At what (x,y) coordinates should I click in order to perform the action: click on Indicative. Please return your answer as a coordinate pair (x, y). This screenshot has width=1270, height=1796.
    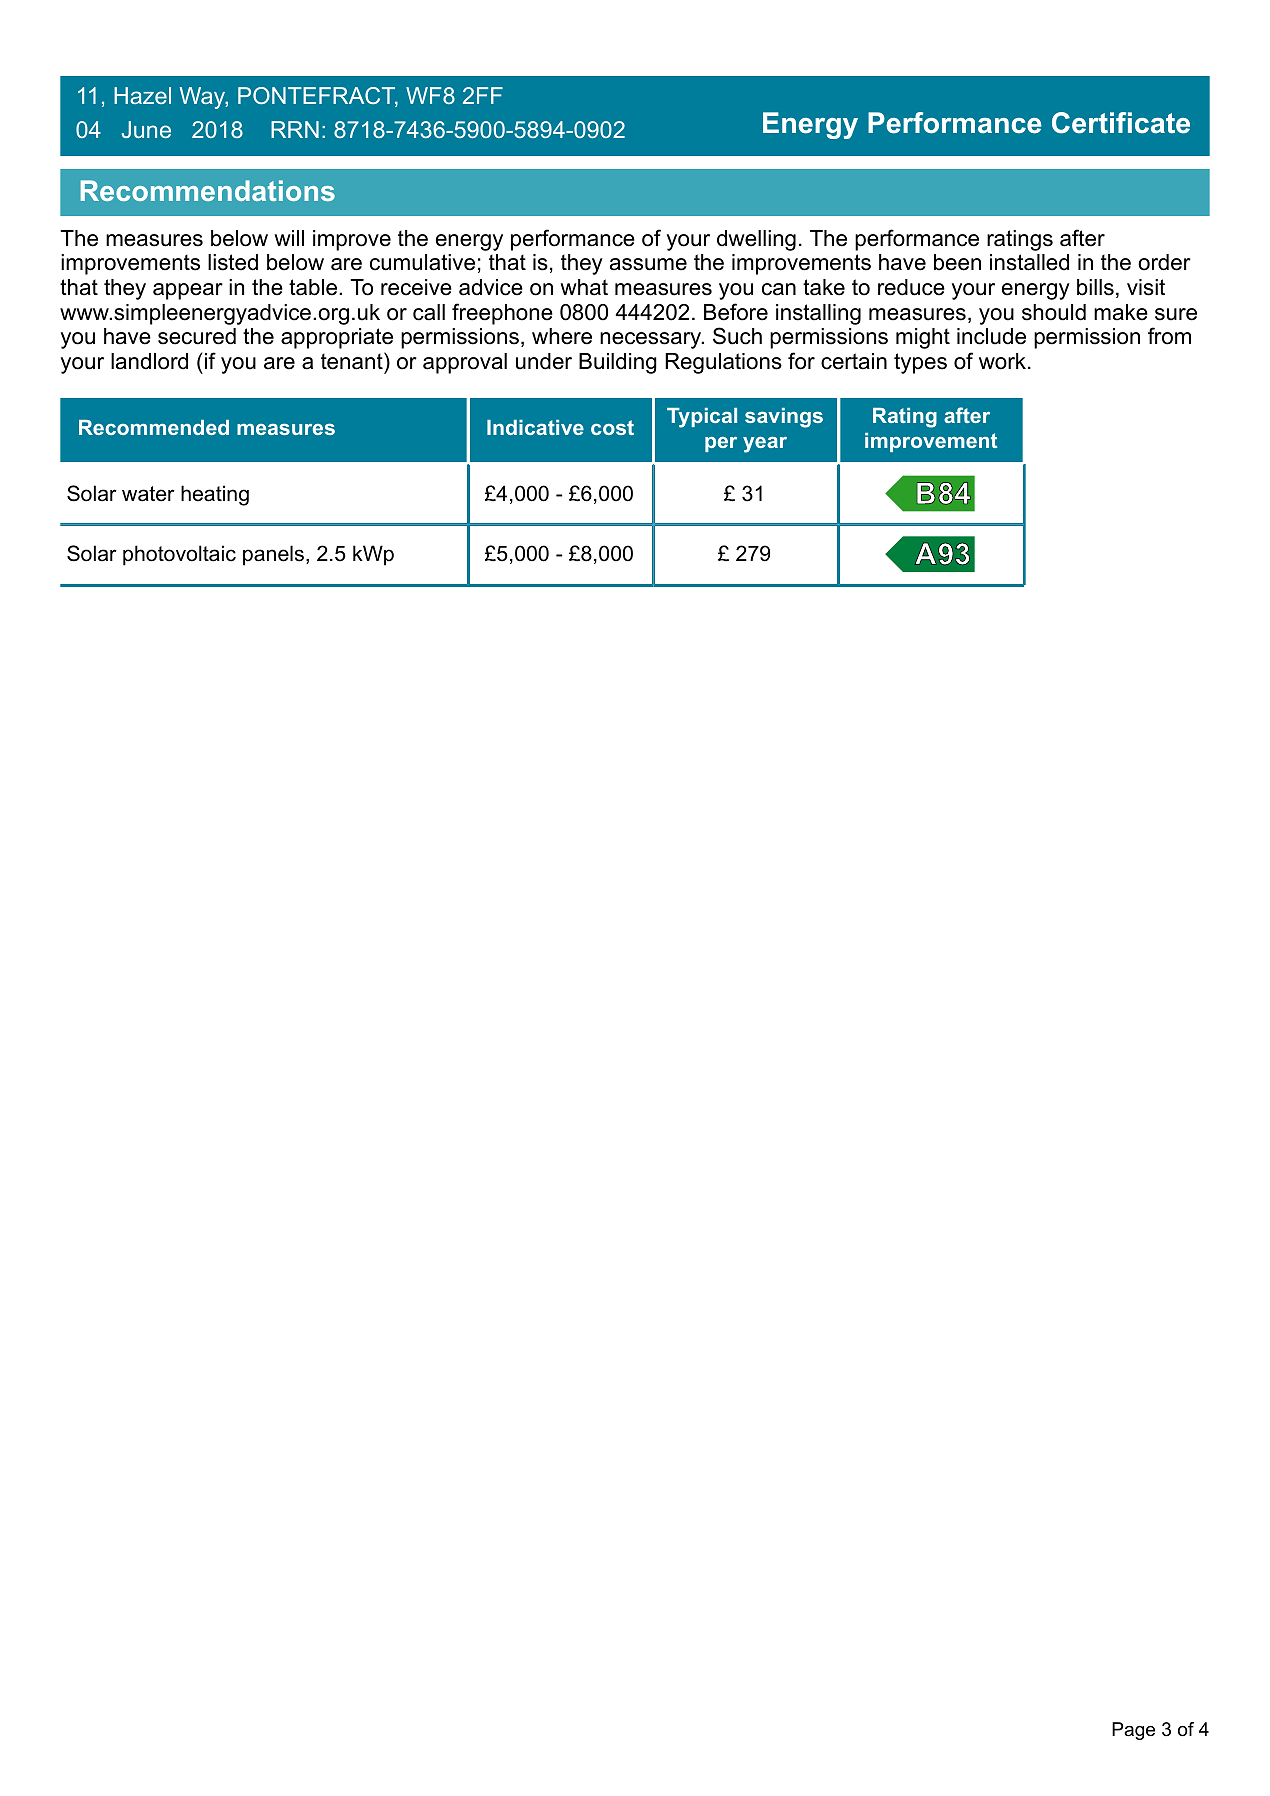
    Looking at the image, I should click on (535, 427).
